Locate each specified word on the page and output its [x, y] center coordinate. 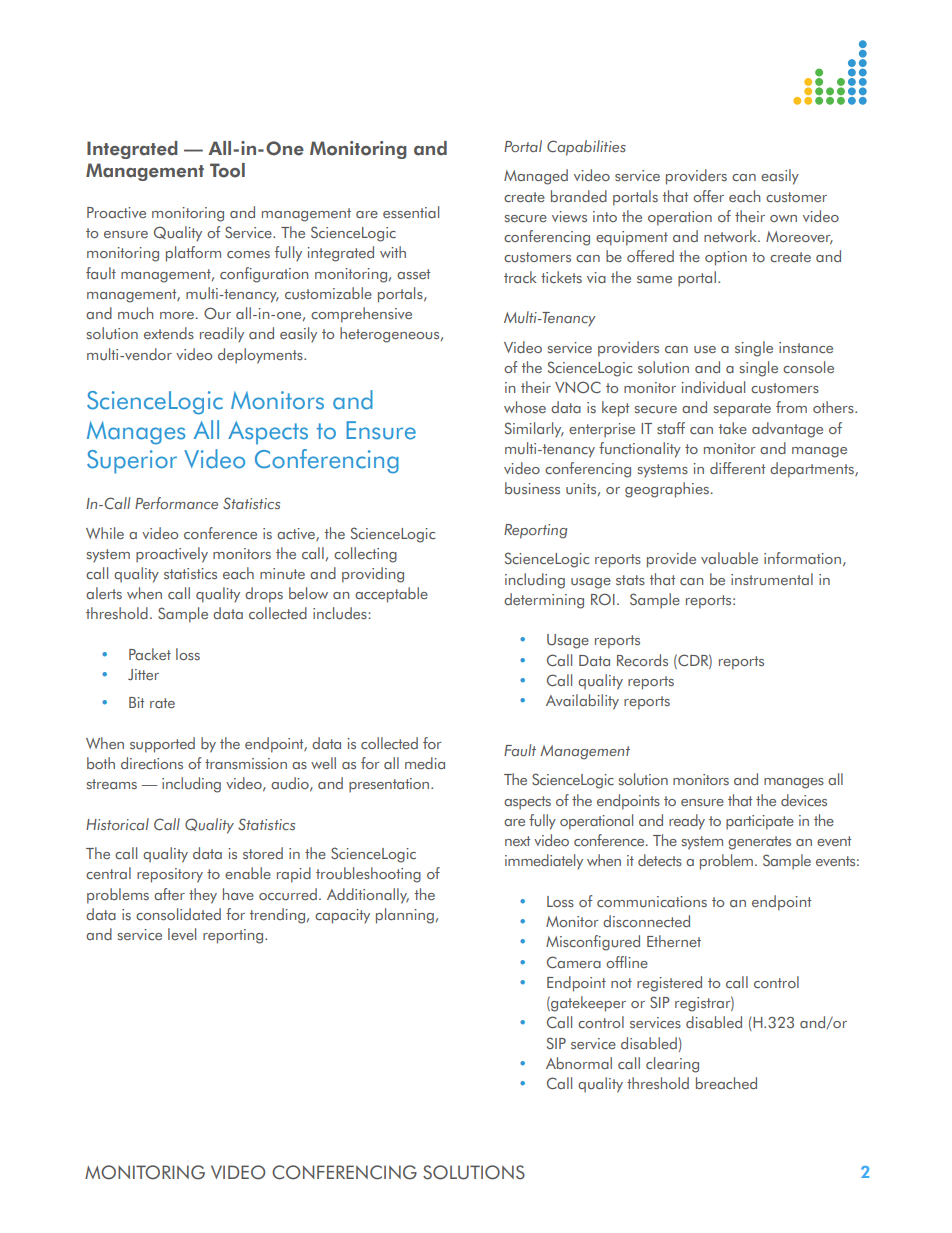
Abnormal [579, 1063]
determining [544, 601]
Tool [227, 170]
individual [713, 387]
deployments [261, 356]
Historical [117, 824]
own [783, 218]
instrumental [772, 579]
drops [264, 595]
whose [525, 407]
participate [760, 822]
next [517, 841]
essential [411, 212]
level [182, 934]
